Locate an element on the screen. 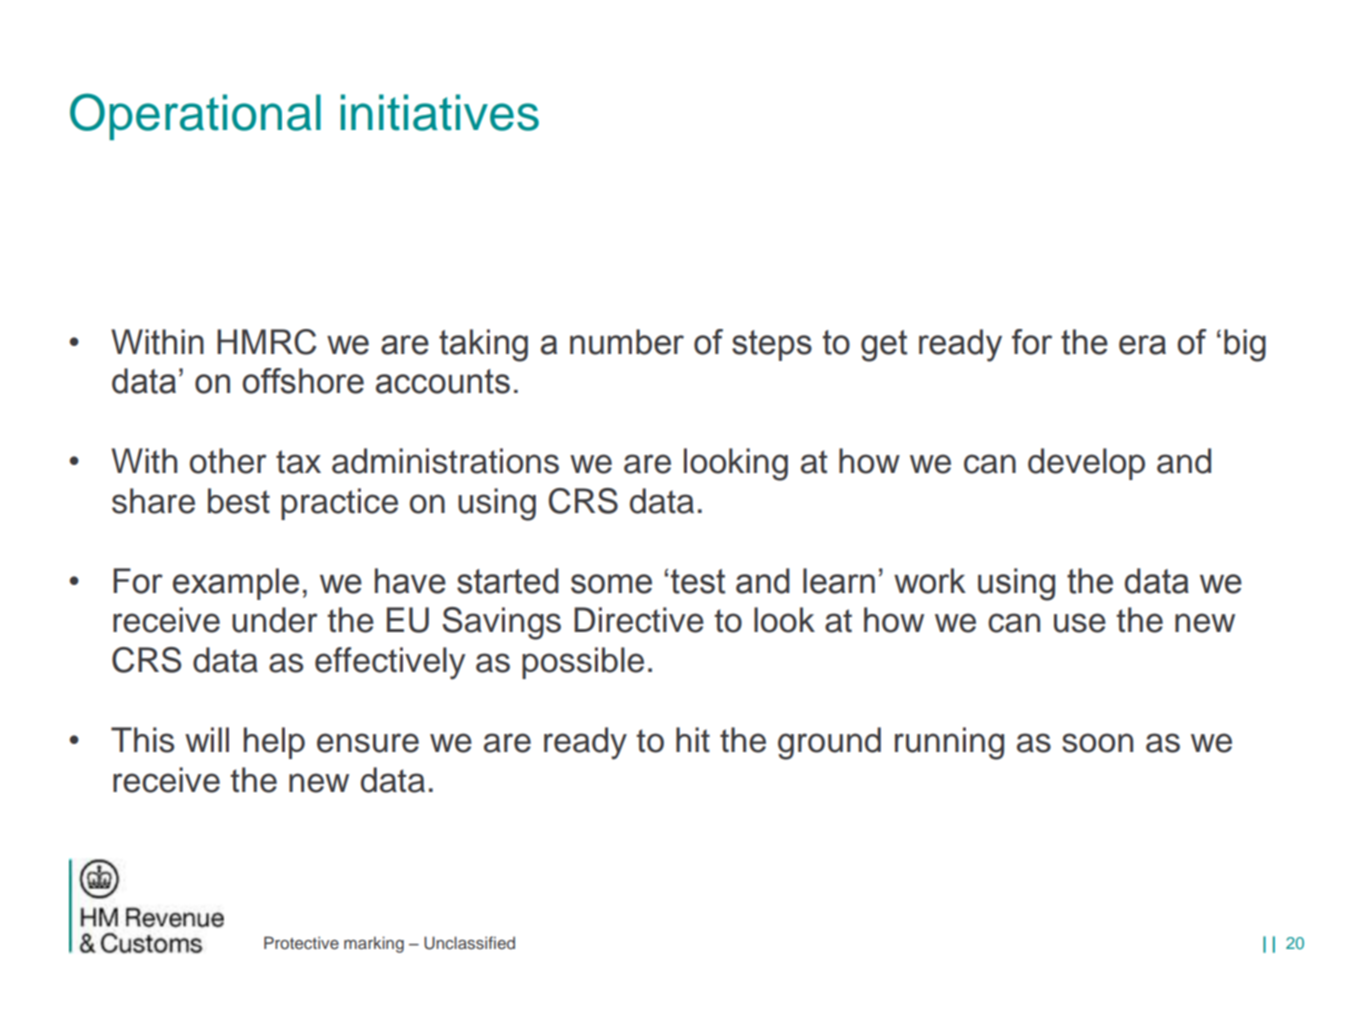 The height and width of the screenshot is (1024, 1366). steps is located at coordinates (772, 345).
